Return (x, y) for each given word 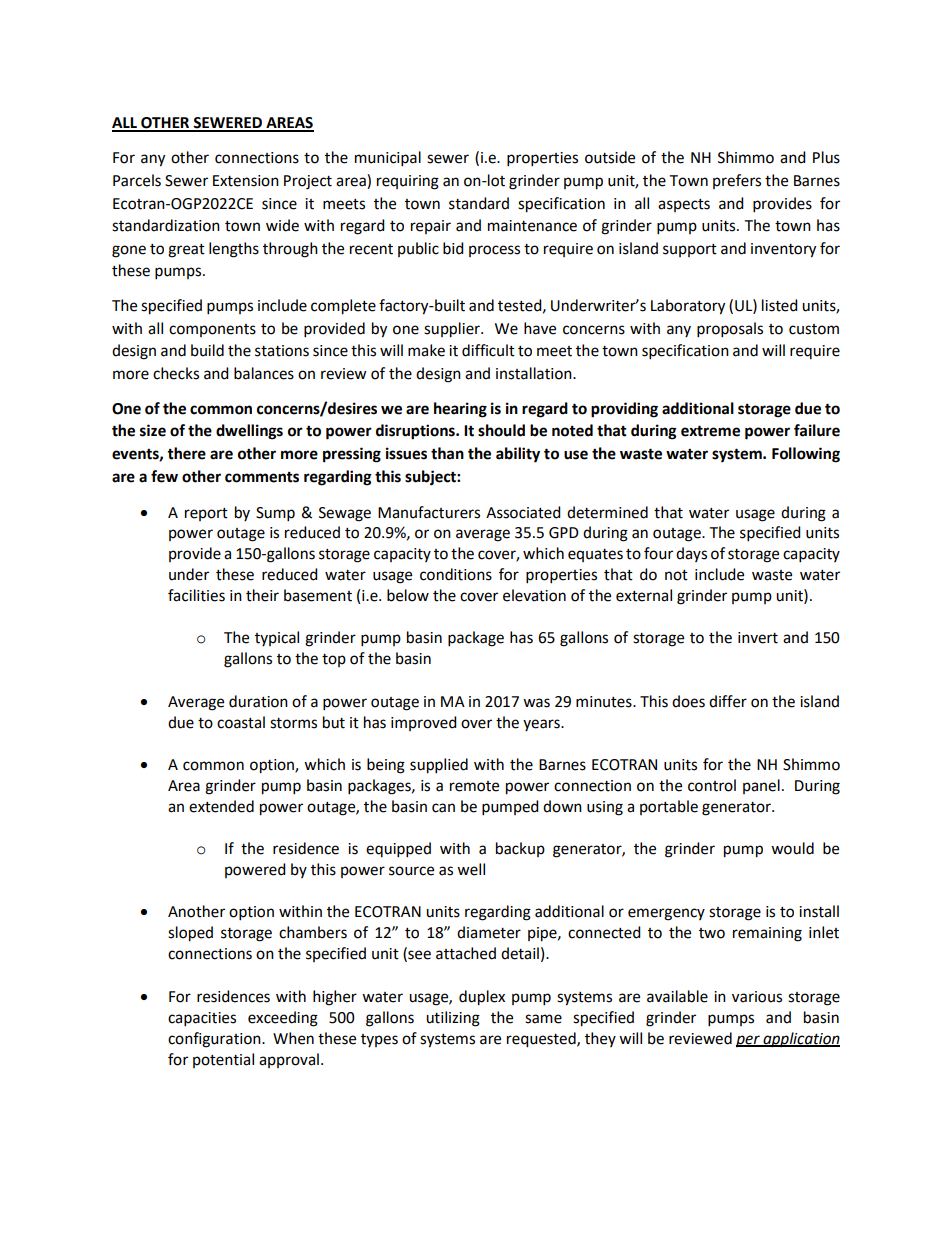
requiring (408, 182)
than (447, 453)
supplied (439, 766)
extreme (710, 431)
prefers (737, 181)
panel (761, 786)
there (186, 453)
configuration (215, 1040)
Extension (246, 181)
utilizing (453, 1019)
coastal (241, 722)
